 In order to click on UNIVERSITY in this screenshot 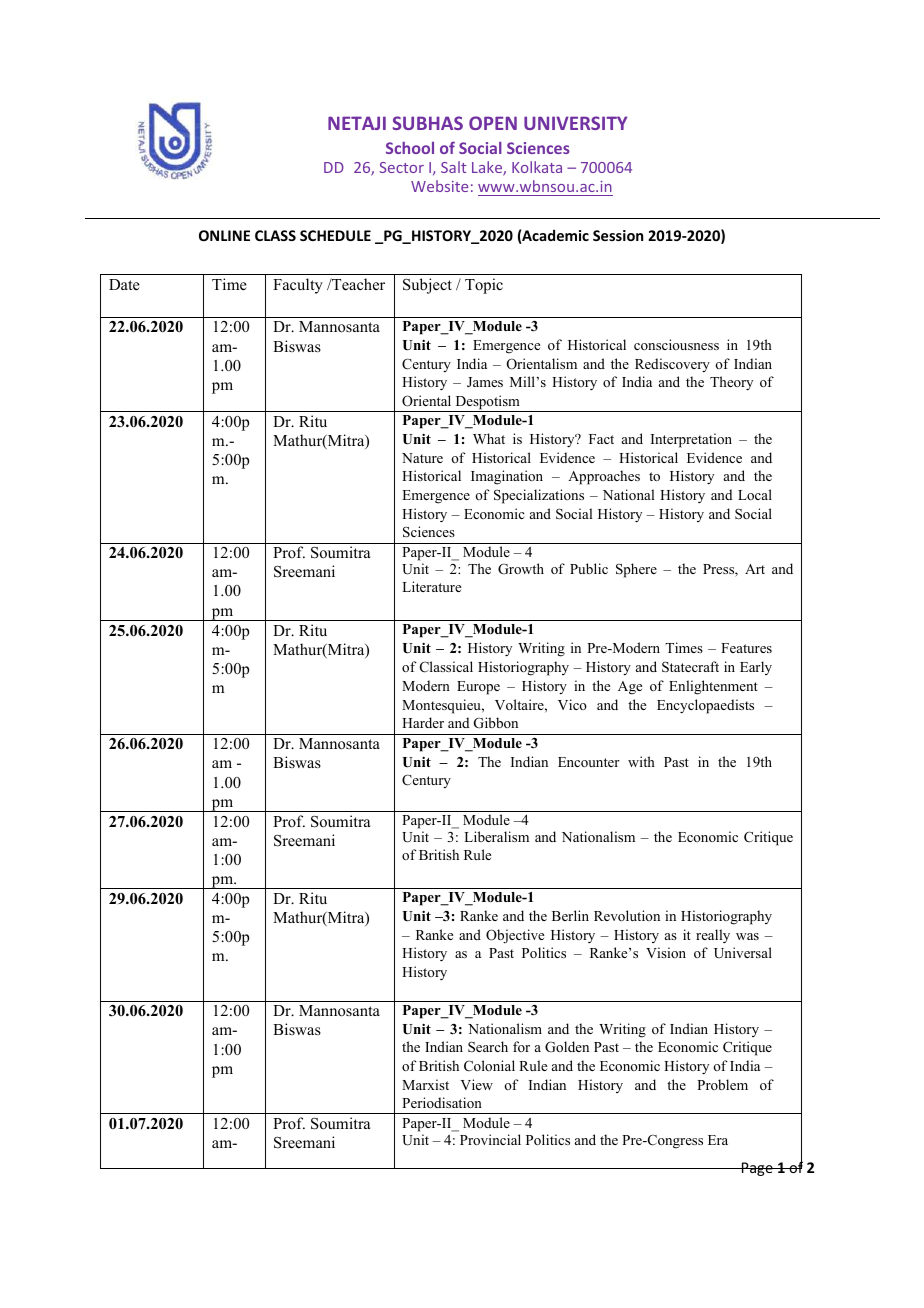, I will do `click(575, 123)`.
